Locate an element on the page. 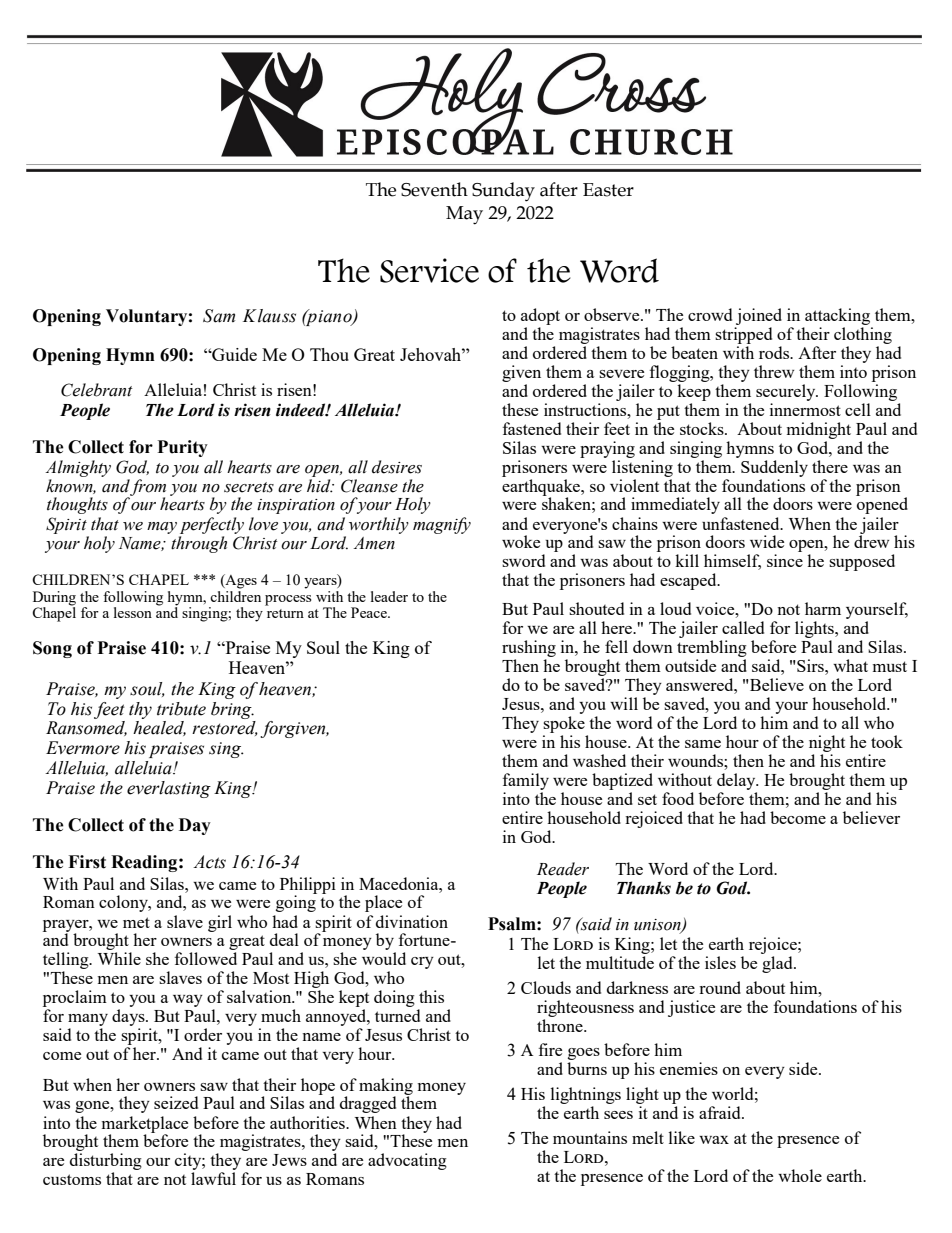  thy is located at coordinates (140, 710).
